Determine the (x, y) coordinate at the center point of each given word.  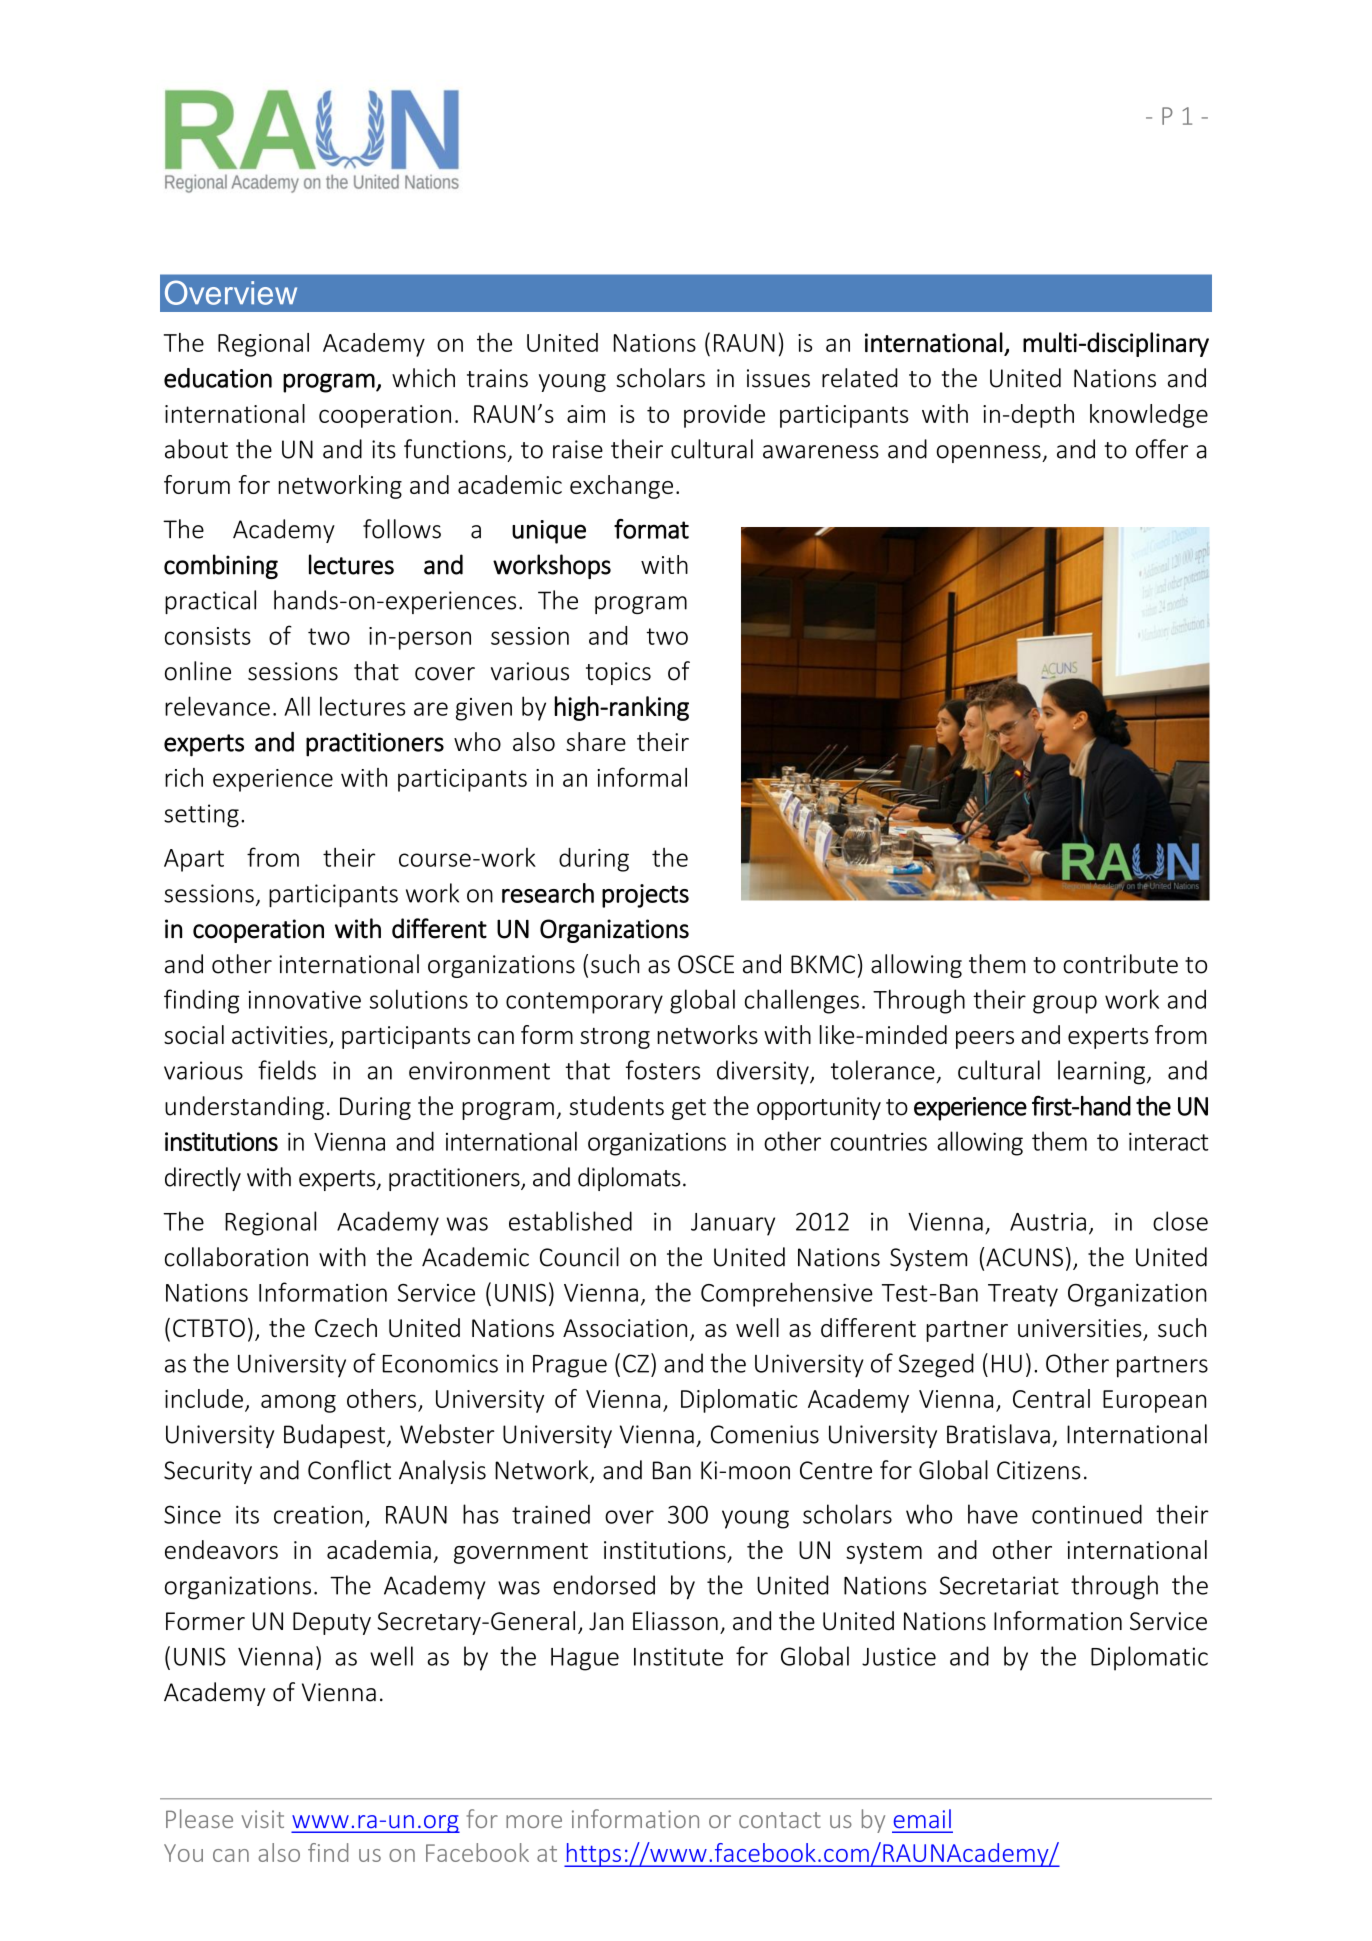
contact (780, 1820)
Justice (899, 1656)
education (218, 378)
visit (262, 1819)
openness (989, 454)
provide (724, 416)
